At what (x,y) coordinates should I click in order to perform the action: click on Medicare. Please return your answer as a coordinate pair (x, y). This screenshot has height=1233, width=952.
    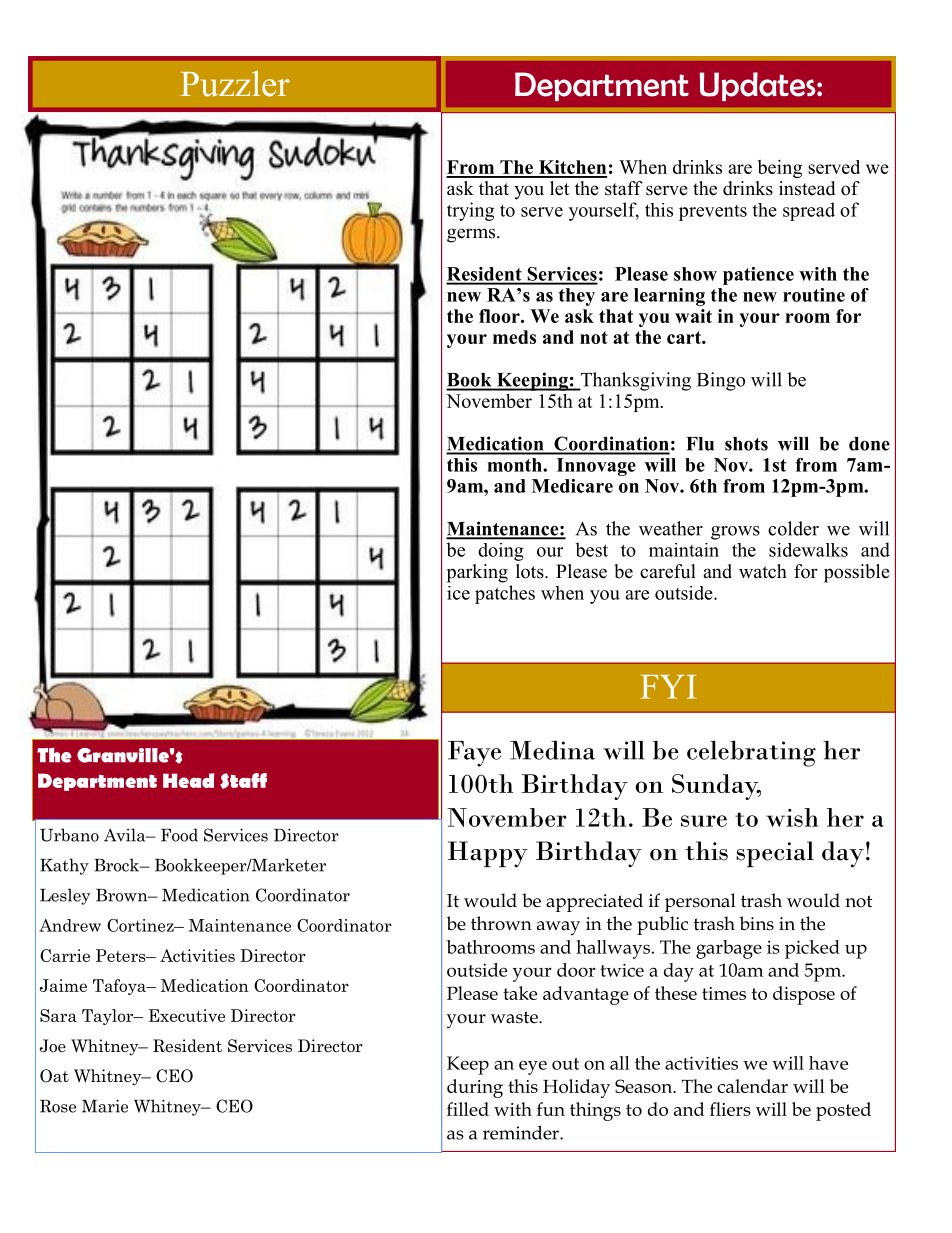
    Looking at the image, I should click on (572, 486).
